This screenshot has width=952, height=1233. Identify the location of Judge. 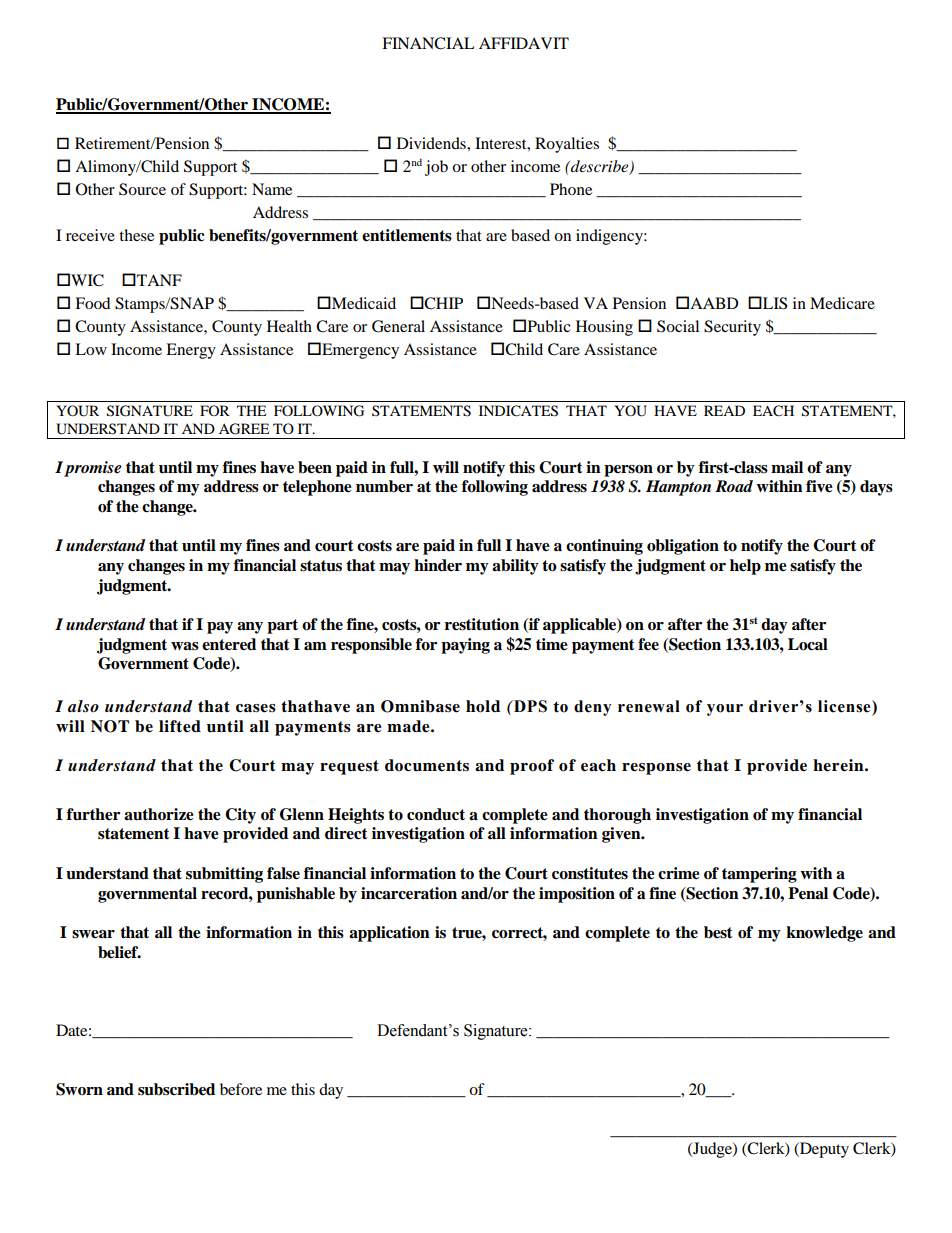
(712, 1150).
